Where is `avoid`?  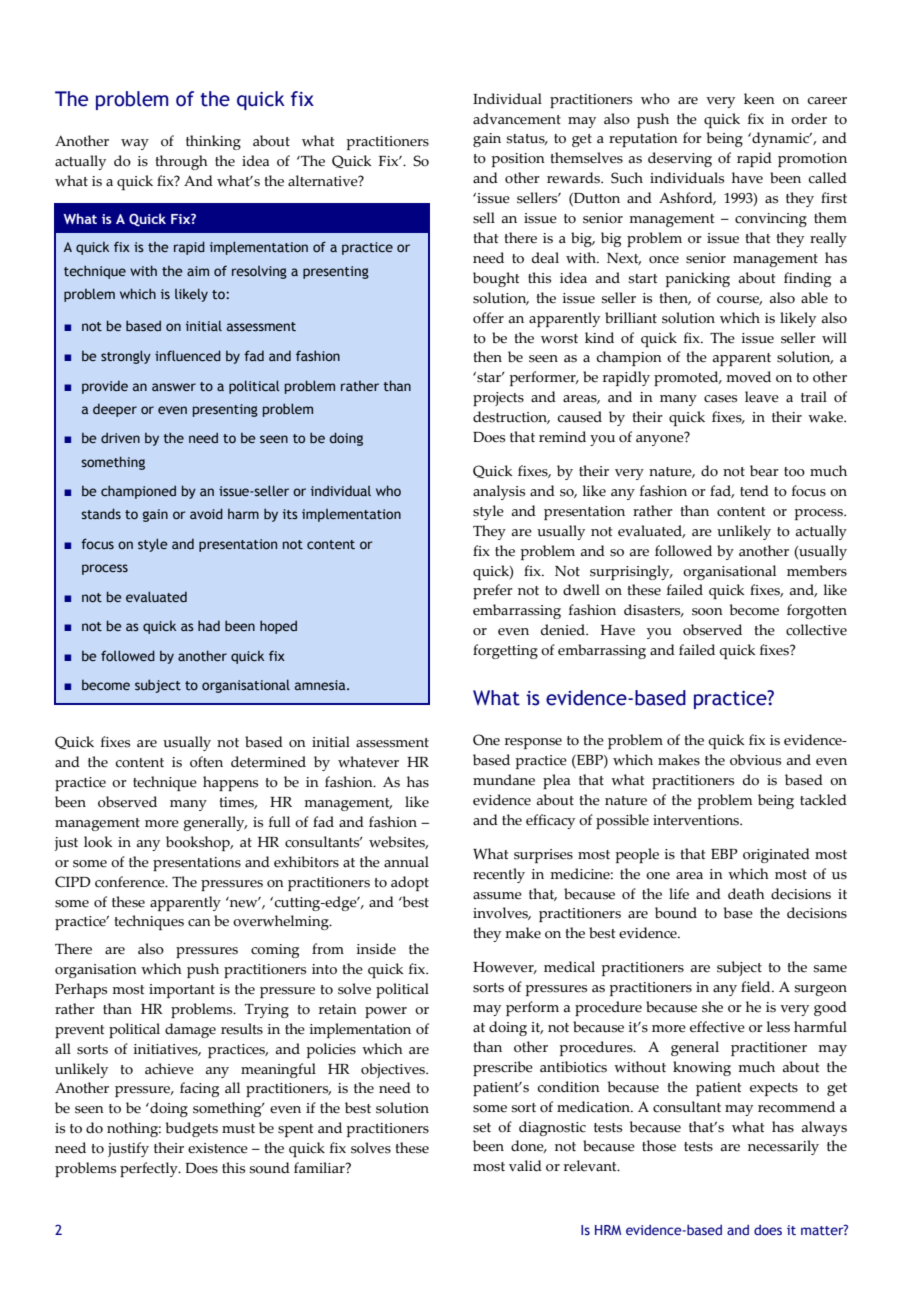 avoid is located at coordinates (206, 513).
